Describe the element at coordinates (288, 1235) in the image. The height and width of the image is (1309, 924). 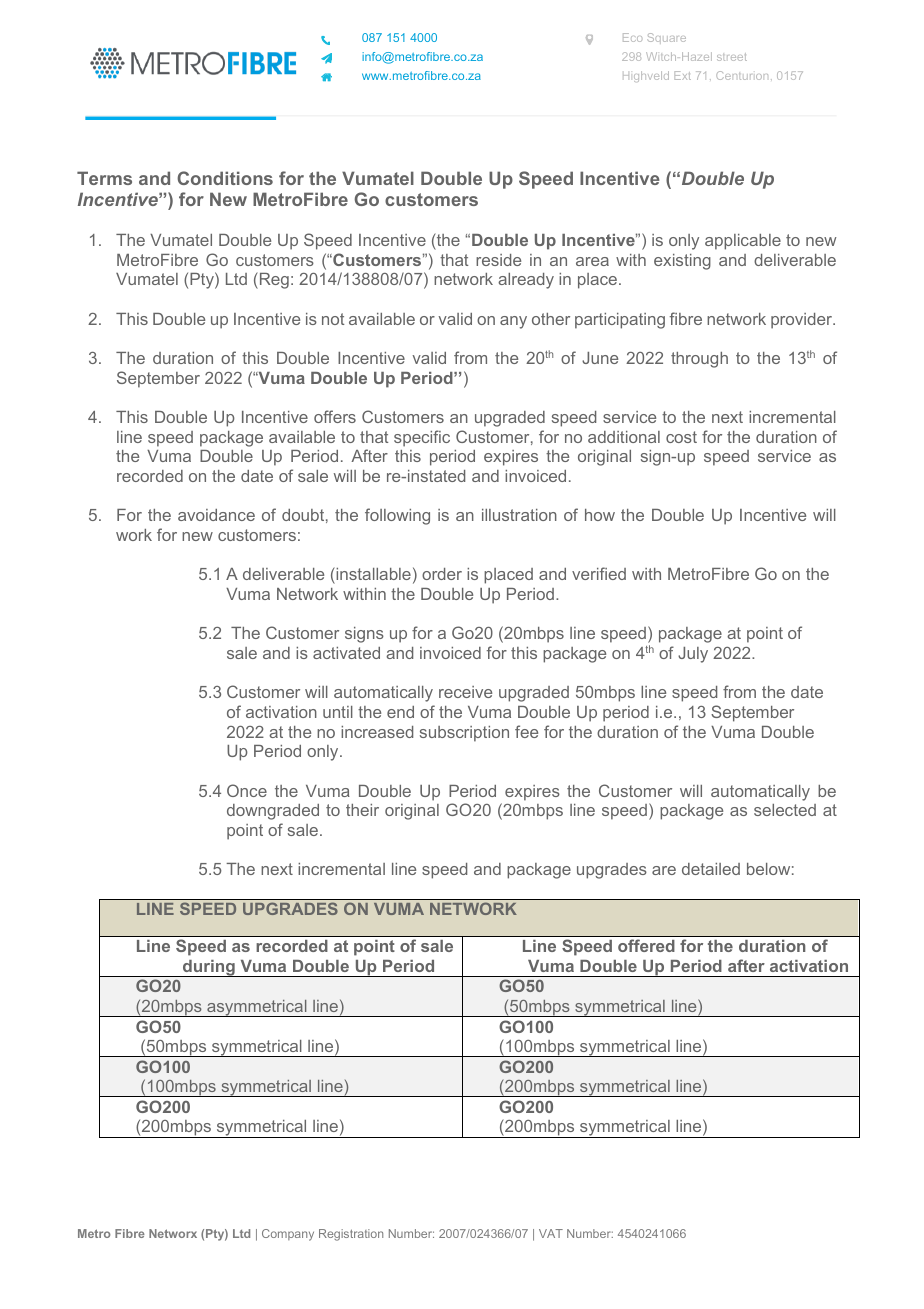
I see `Company` at that location.
